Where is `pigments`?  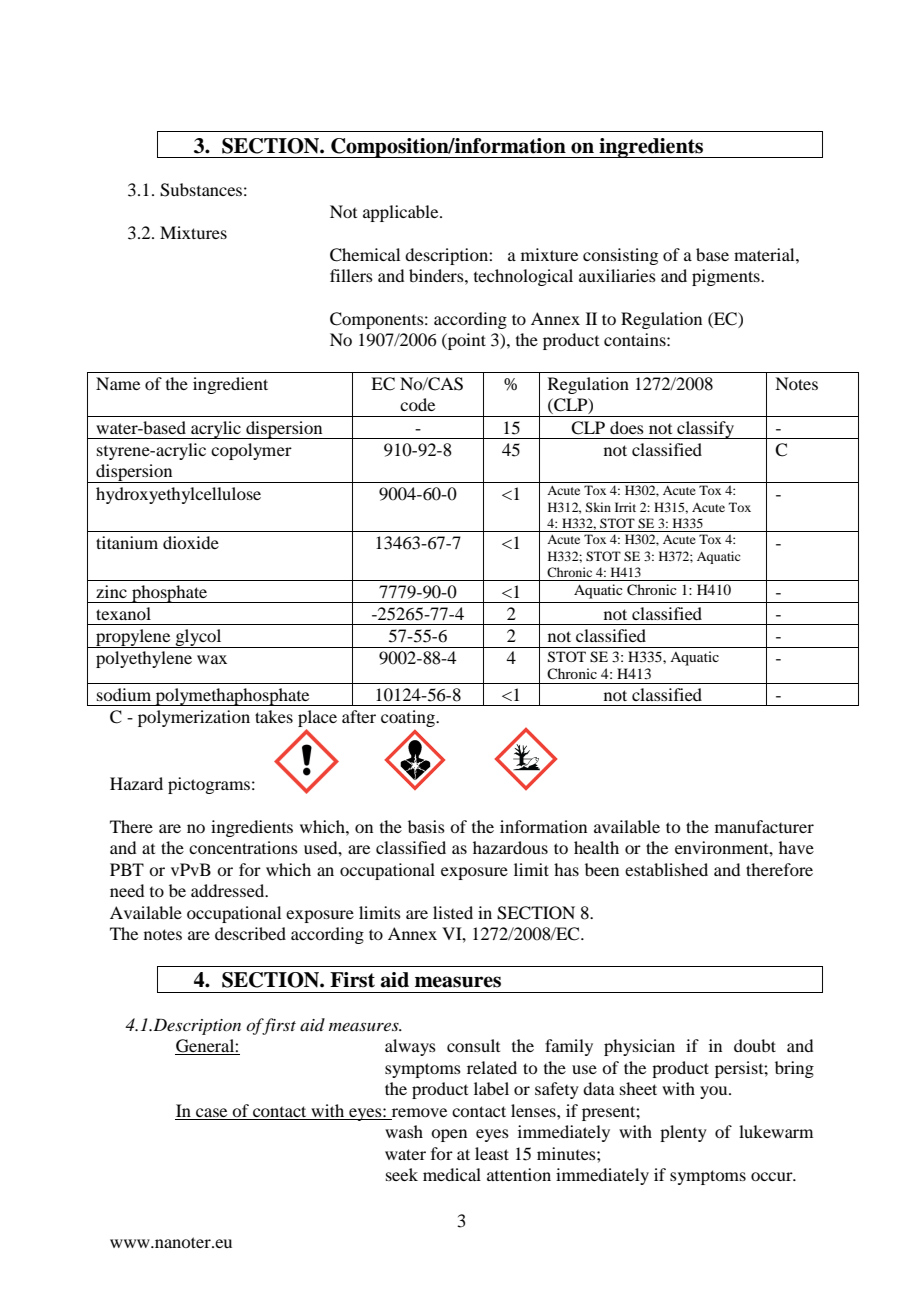
pigments is located at coordinates (727, 277).
